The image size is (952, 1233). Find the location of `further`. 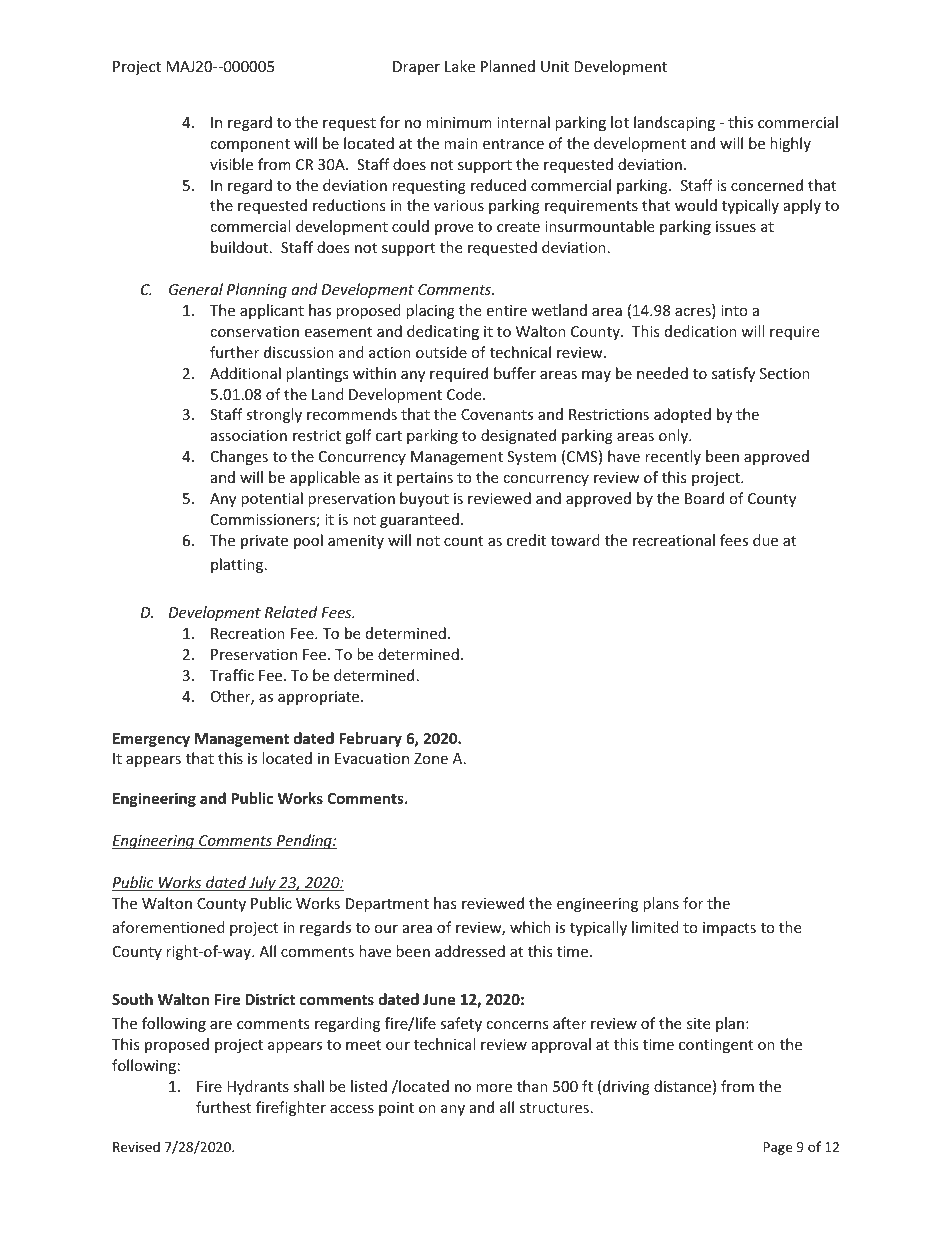

further is located at coordinates (234, 352).
